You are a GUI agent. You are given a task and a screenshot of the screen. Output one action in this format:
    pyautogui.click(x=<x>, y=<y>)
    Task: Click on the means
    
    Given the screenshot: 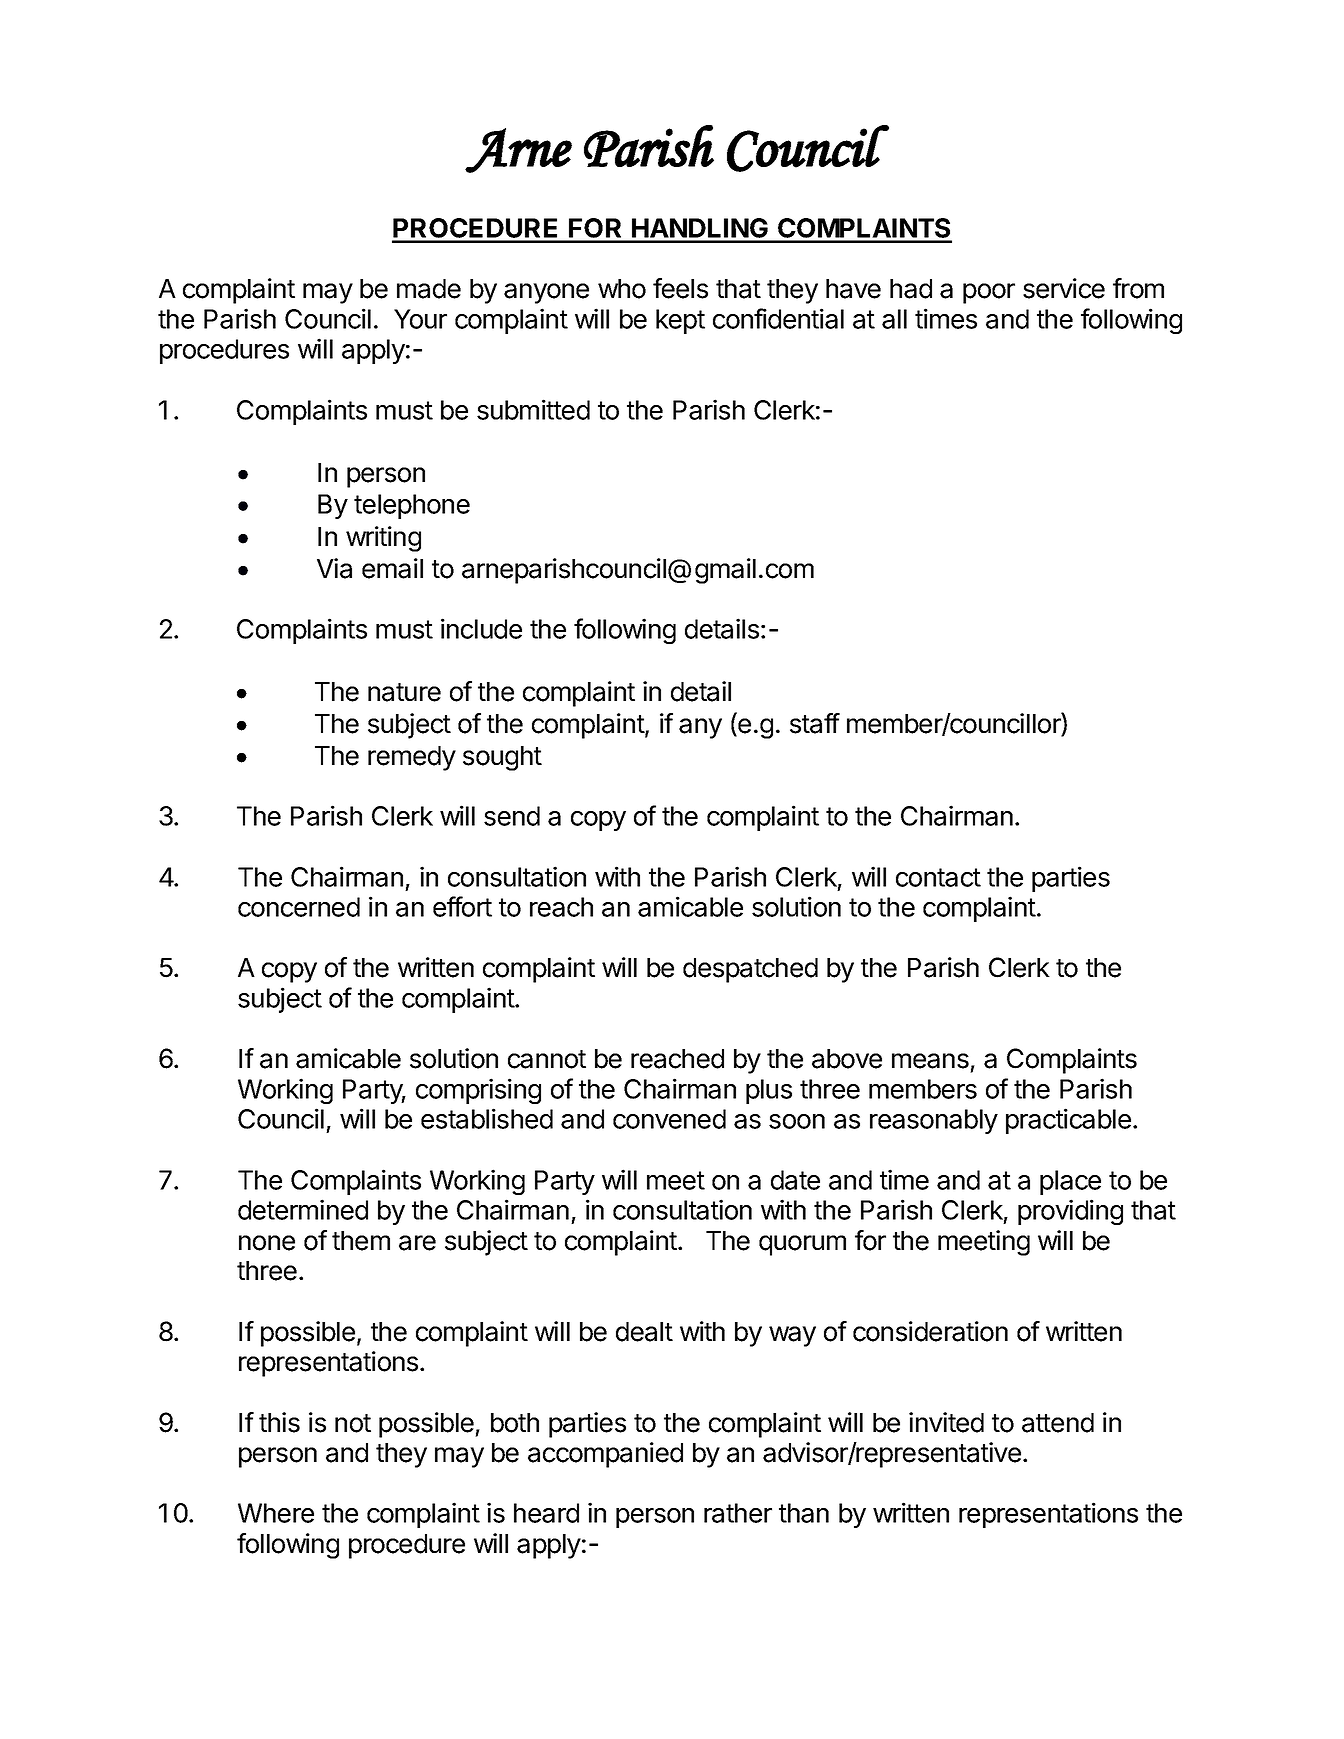 What is the action you would take?
    pyautogui.click(x=930, y=1061)
